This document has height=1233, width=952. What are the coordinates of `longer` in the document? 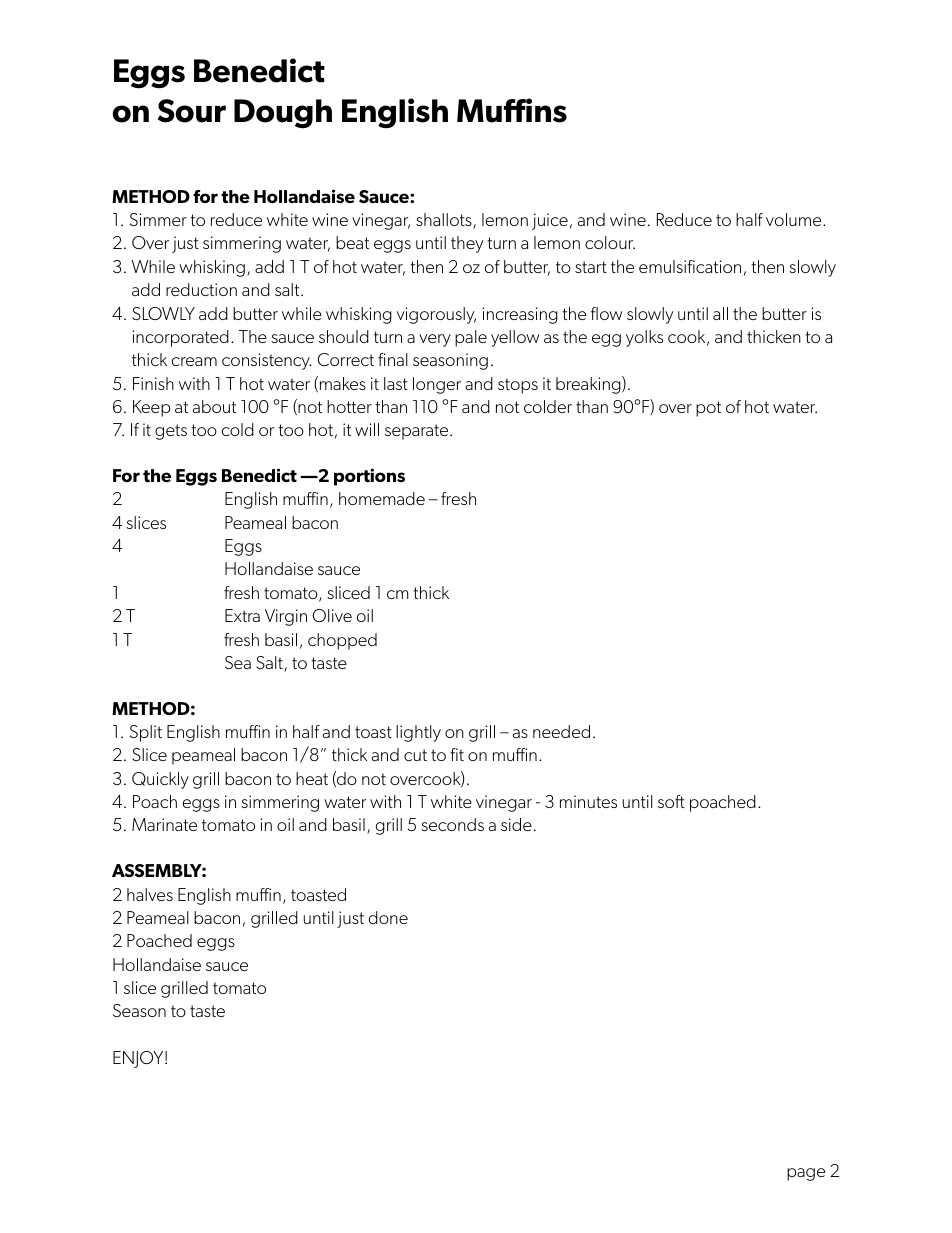 It's located at (437, 385).
